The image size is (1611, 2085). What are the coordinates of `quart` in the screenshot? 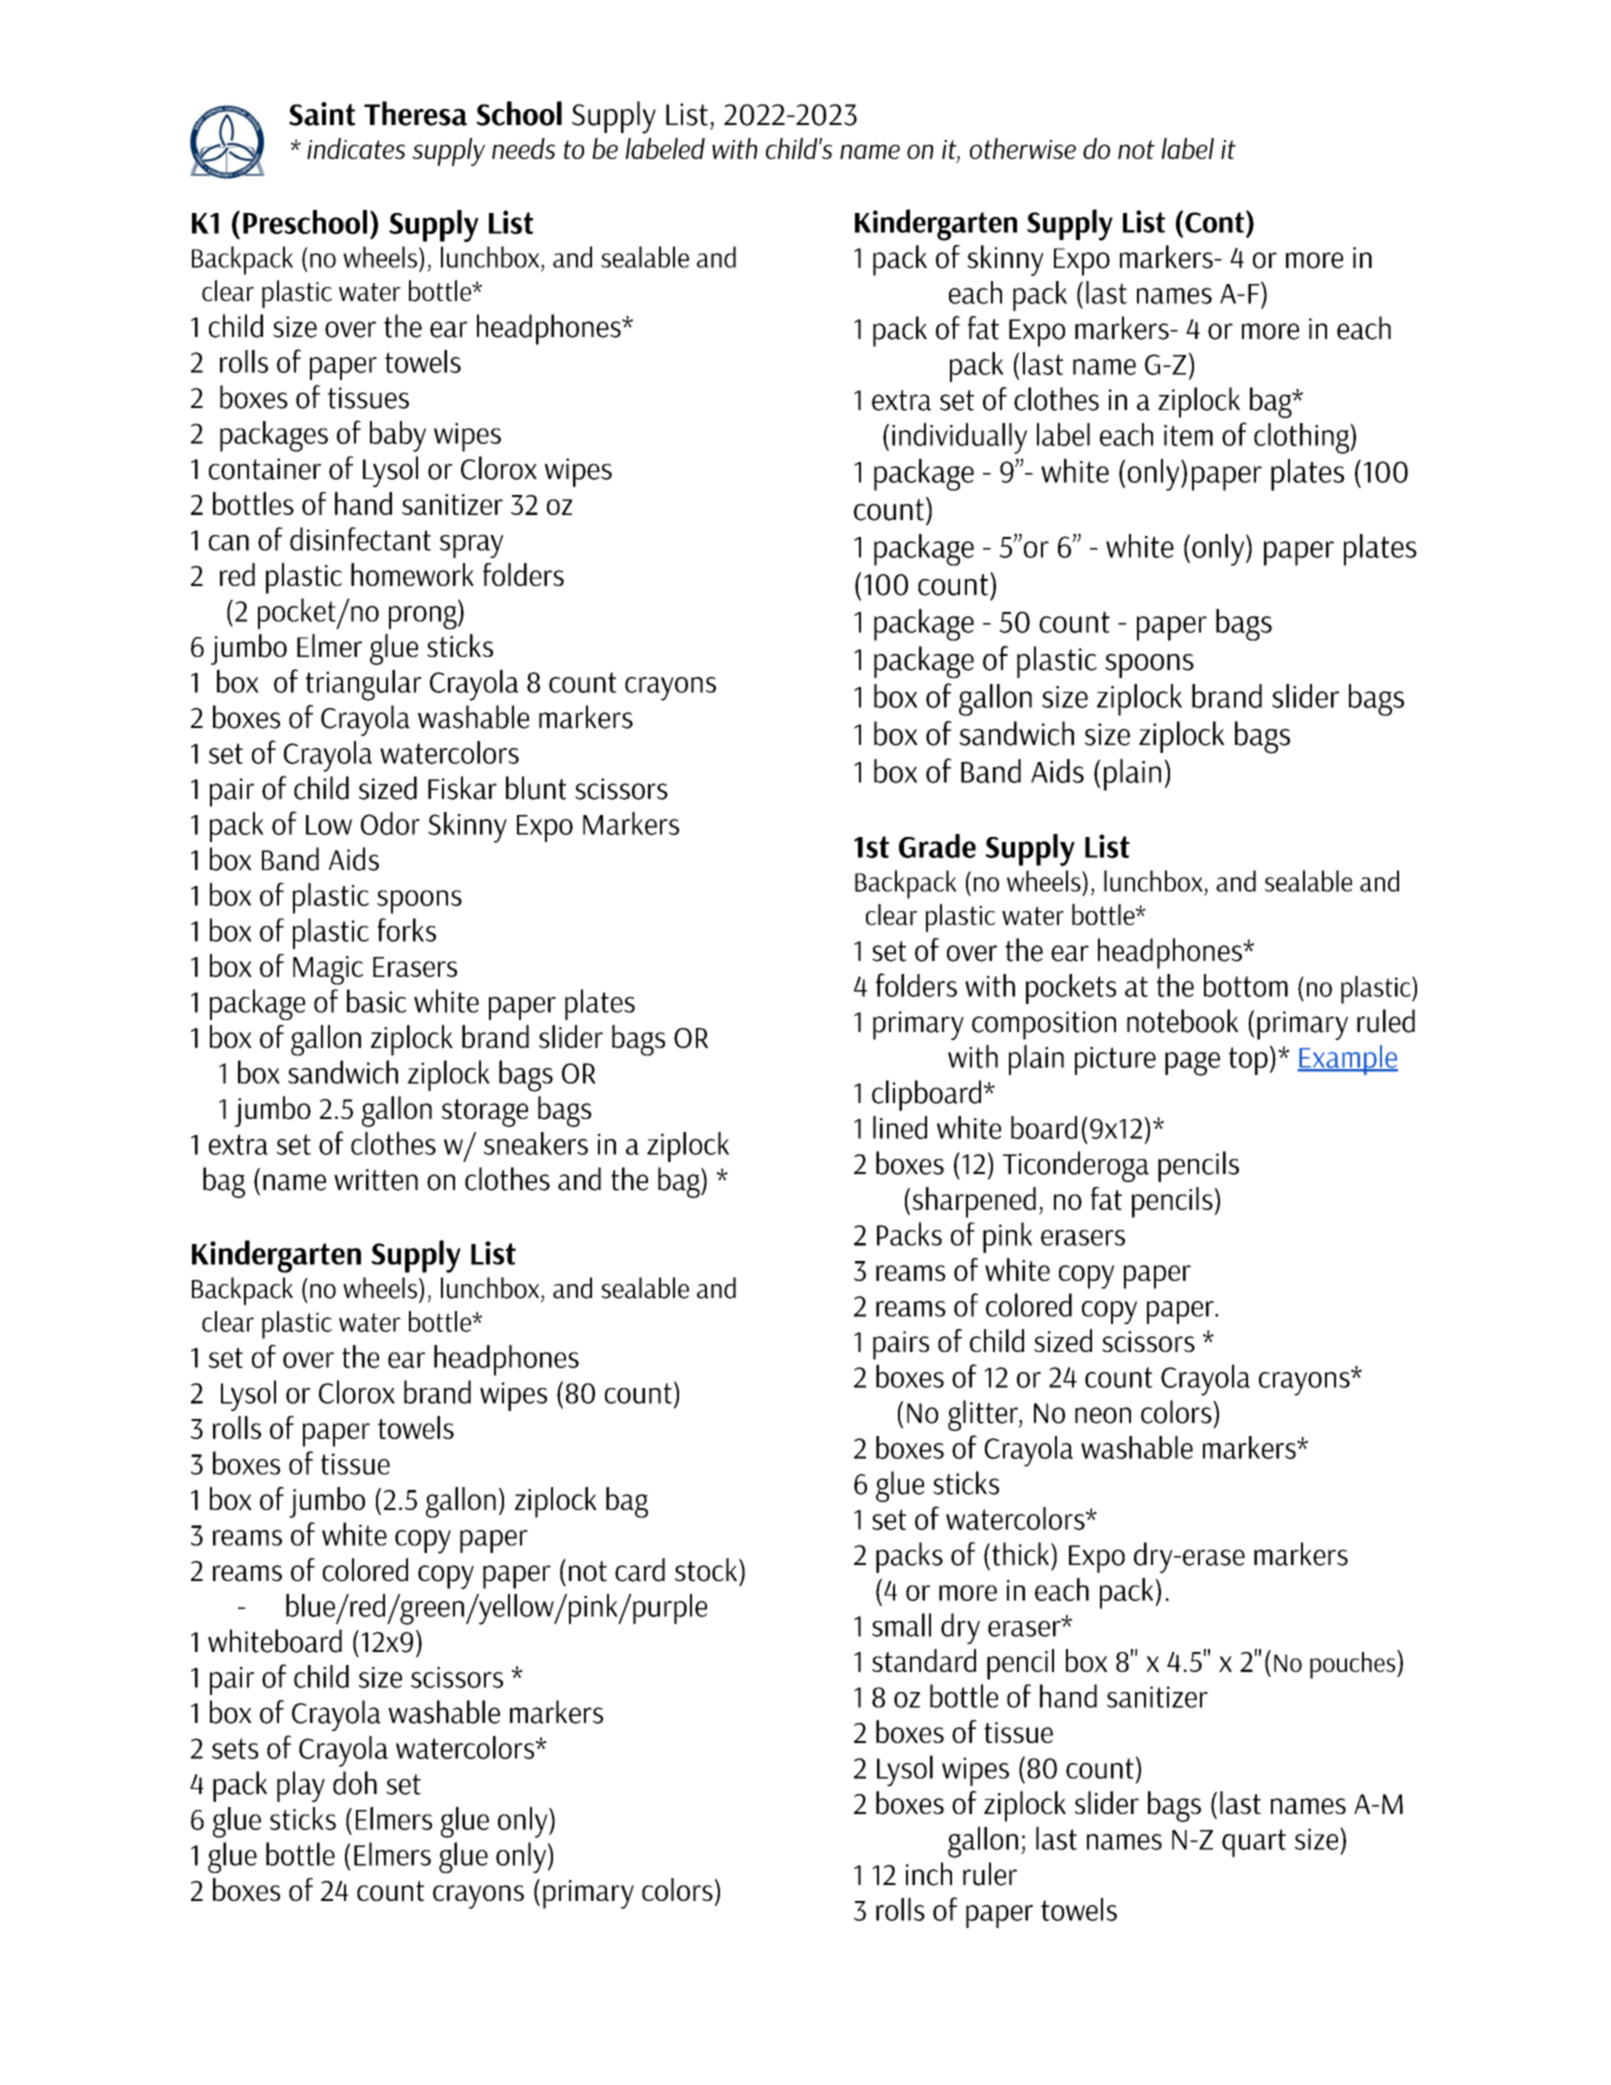 It's located at (1254, 1843).
